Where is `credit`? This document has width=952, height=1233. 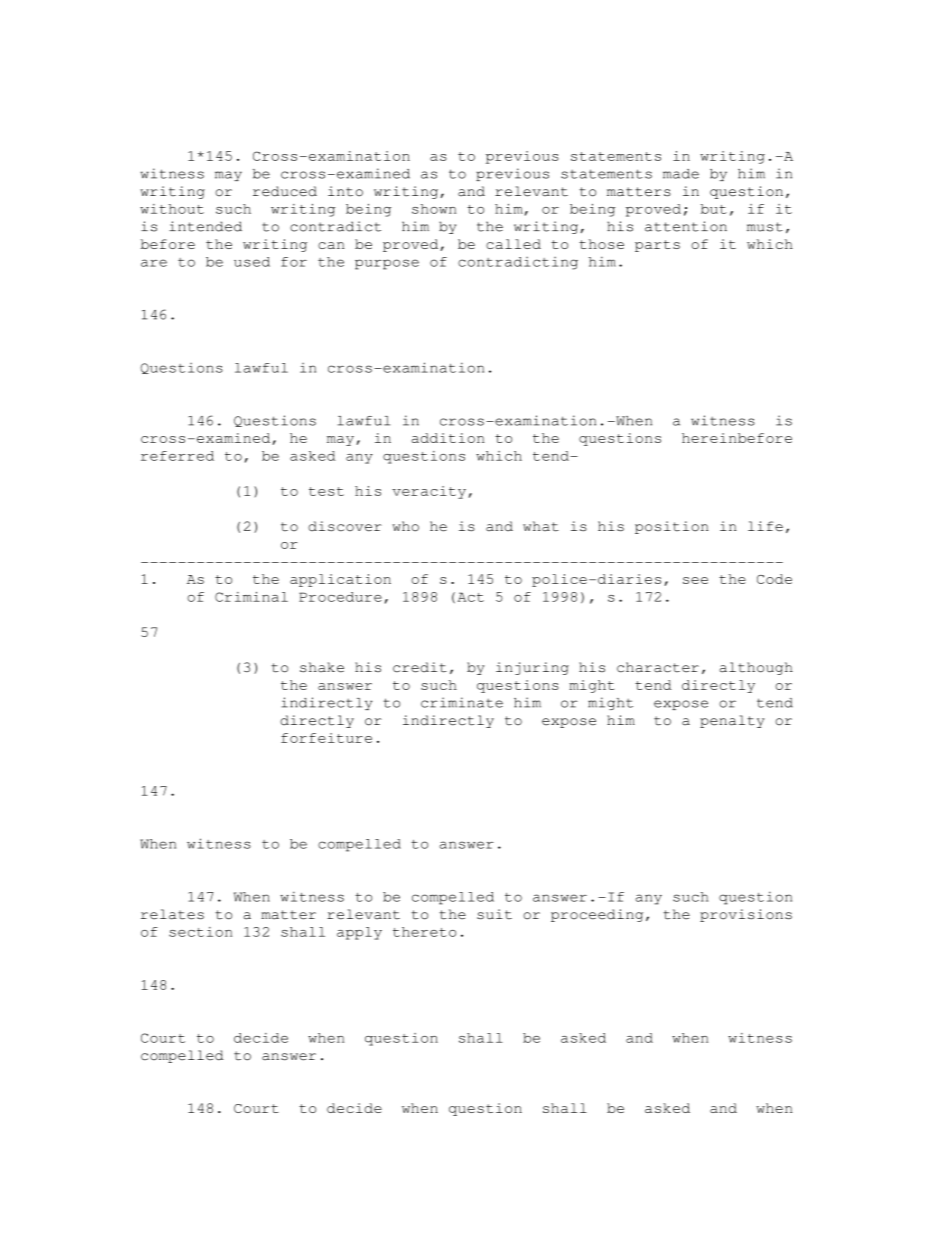
credit is located at coordinates (420, 667).
